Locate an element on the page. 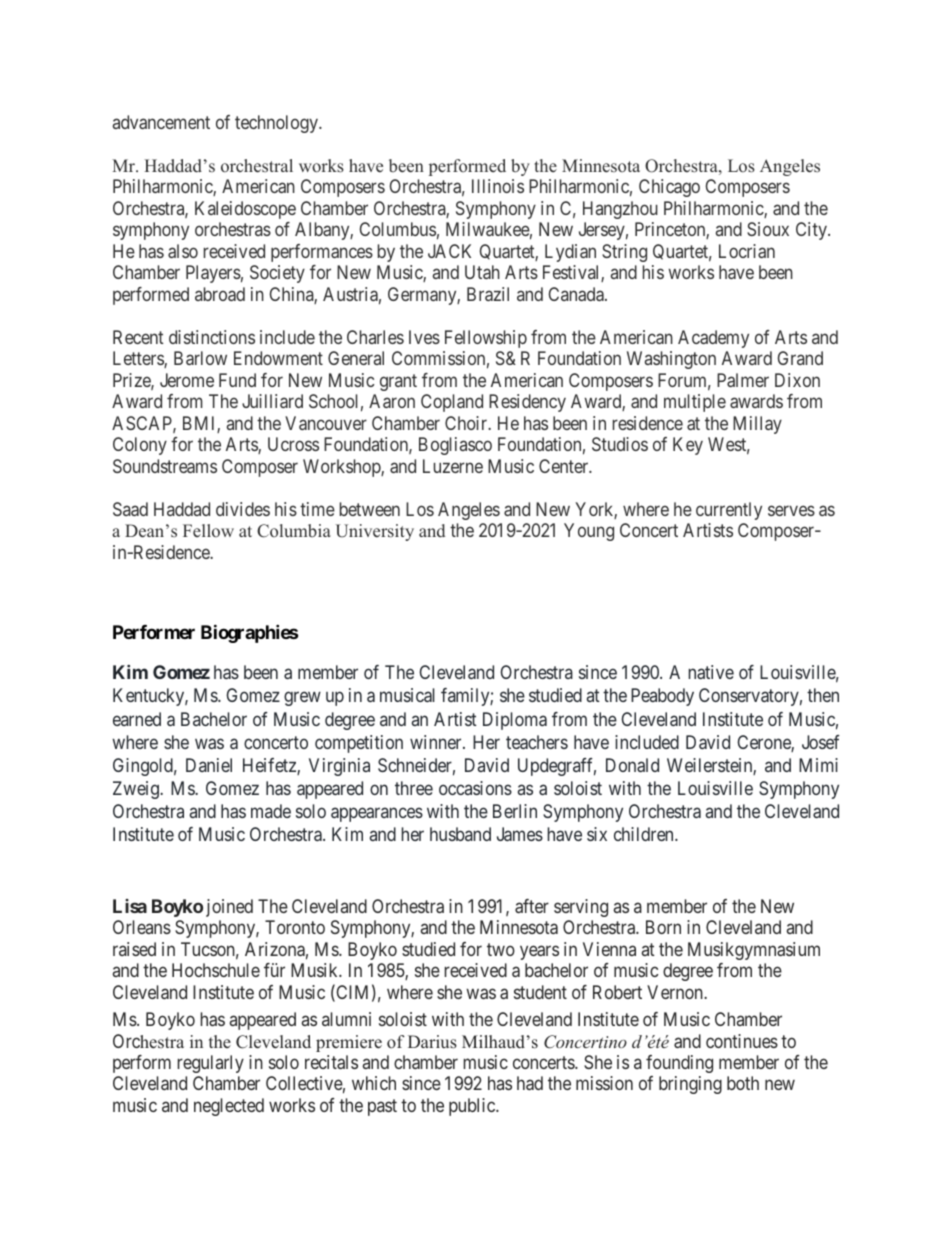  husband is located at coordinates (460, 834).
